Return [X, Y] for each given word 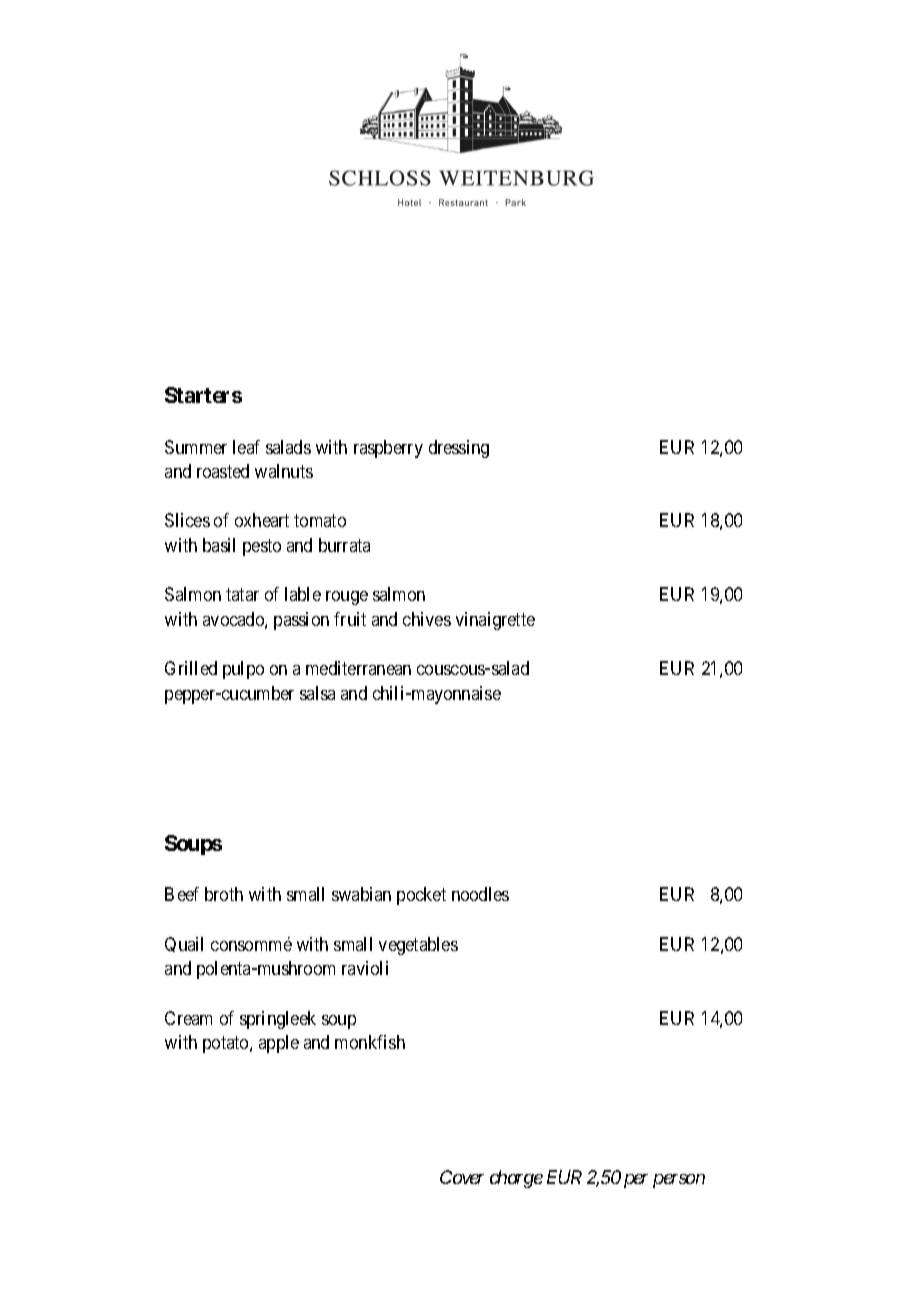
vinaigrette [495, 621]
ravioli [365, 968]
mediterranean [358, 668]
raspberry [388, 449]
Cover [462, 1177]
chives [427, 619]
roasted [223, 471]
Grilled [191, 668]
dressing [459, 449]
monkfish [370, 1042]
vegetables [418, 946]
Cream [188, 1018]
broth [224, 894]
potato [227, 1044]
